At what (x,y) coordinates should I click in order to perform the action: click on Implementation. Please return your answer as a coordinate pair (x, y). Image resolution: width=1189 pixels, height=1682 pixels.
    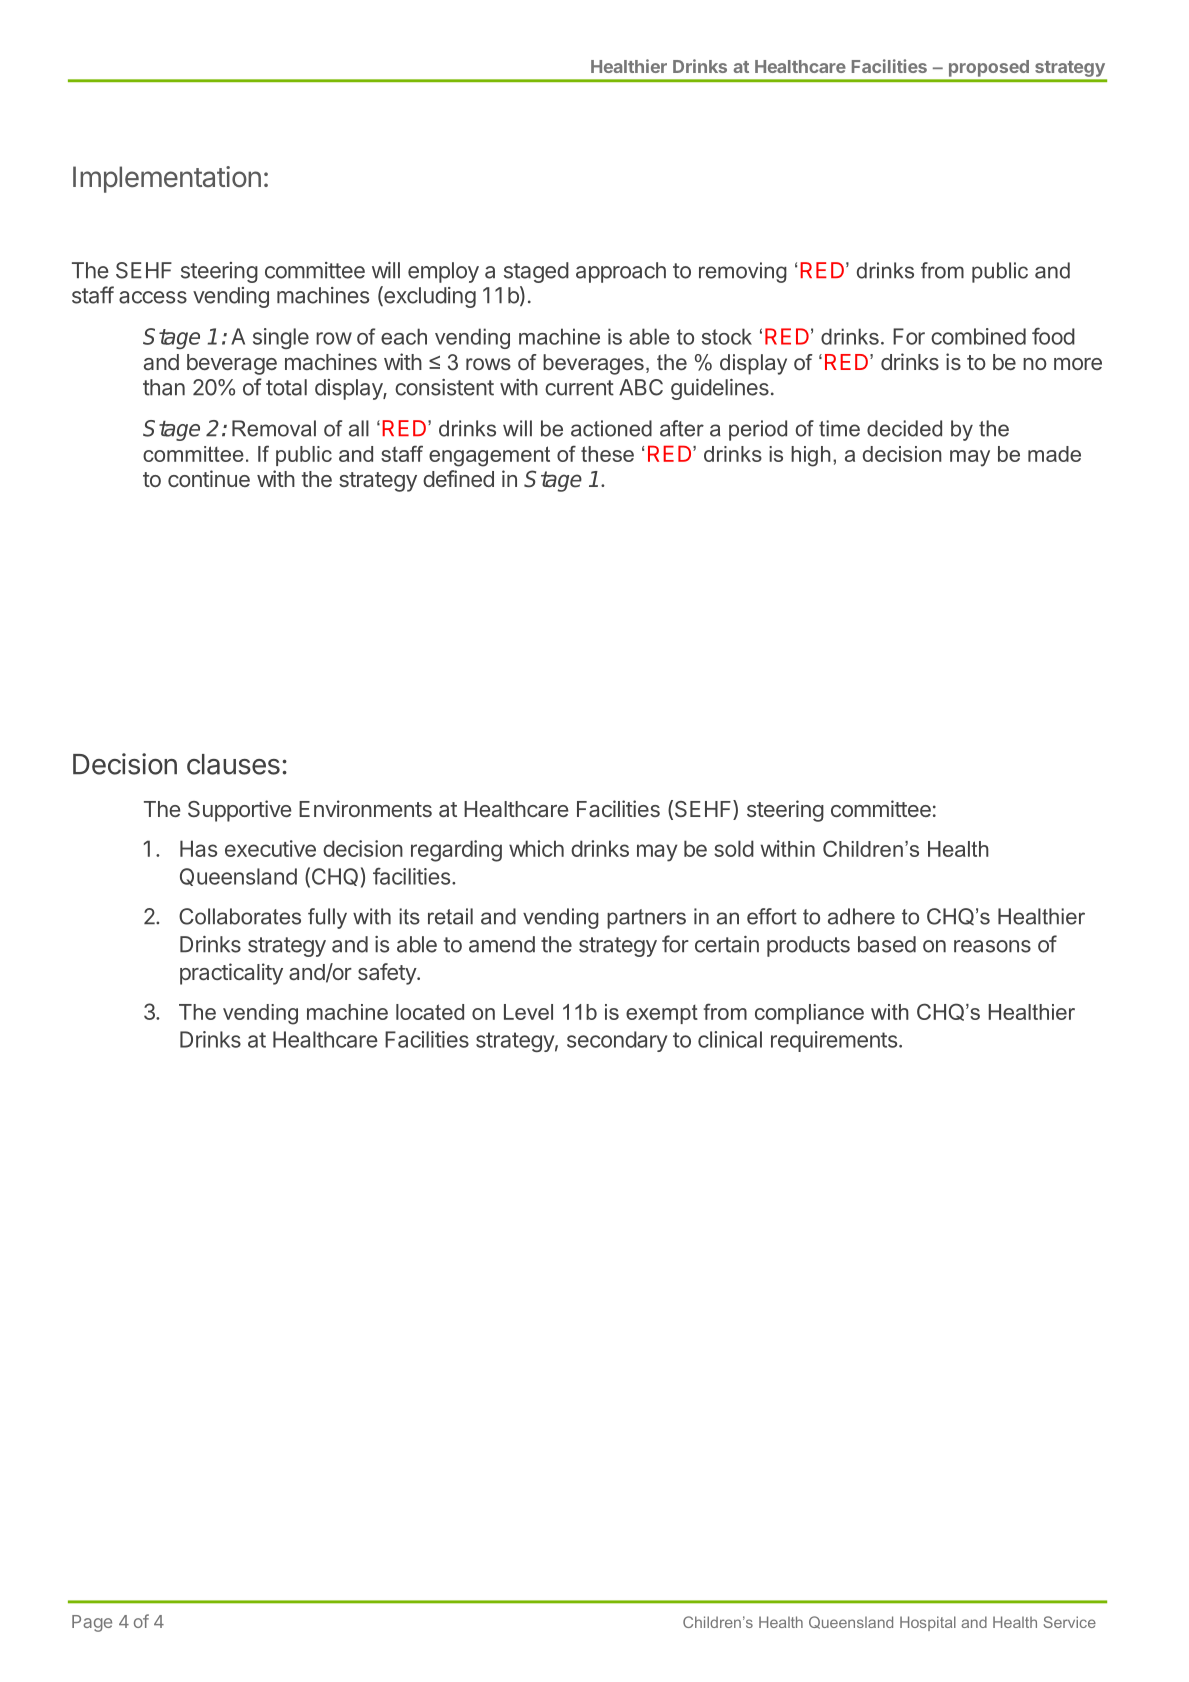
    Looking at the image, I should click on (167, 179).
